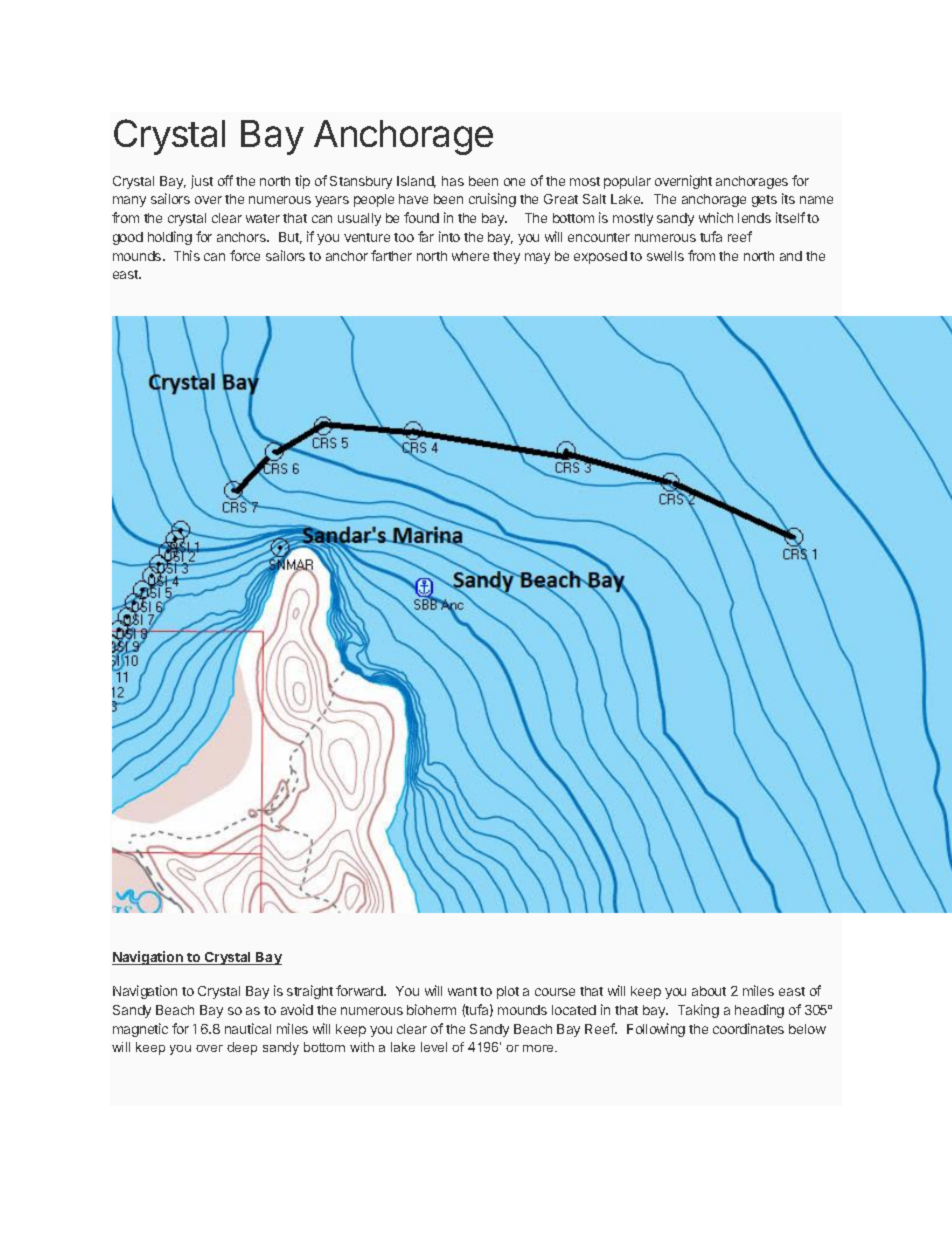  What do you see at coordinates (716, 217) in the screenshot?
I see `which` at bounding box center [716, 217].
